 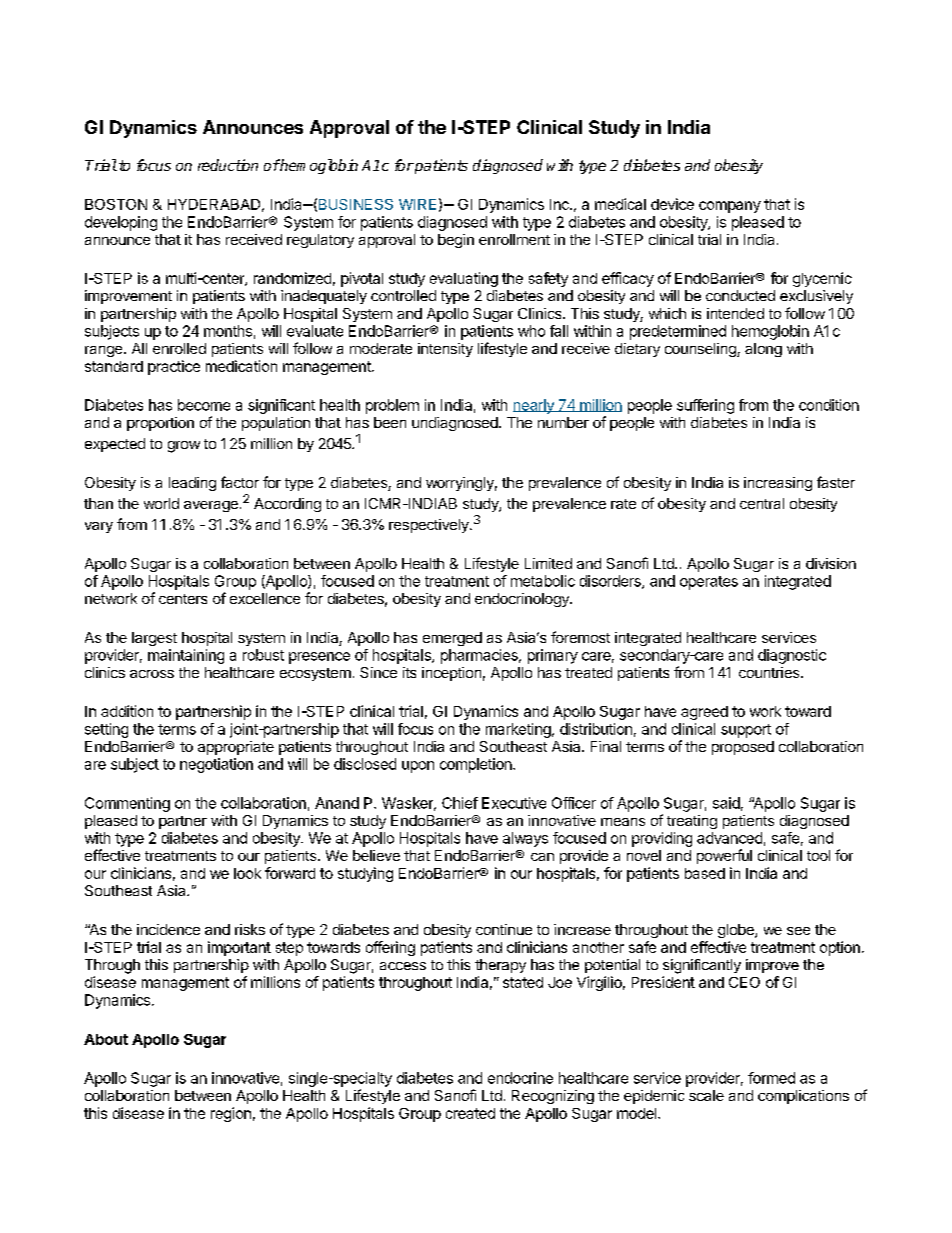 What do you see at coordinates (186, 656) in the image?
I see `maintaining` at bounding box center [186, 656].
